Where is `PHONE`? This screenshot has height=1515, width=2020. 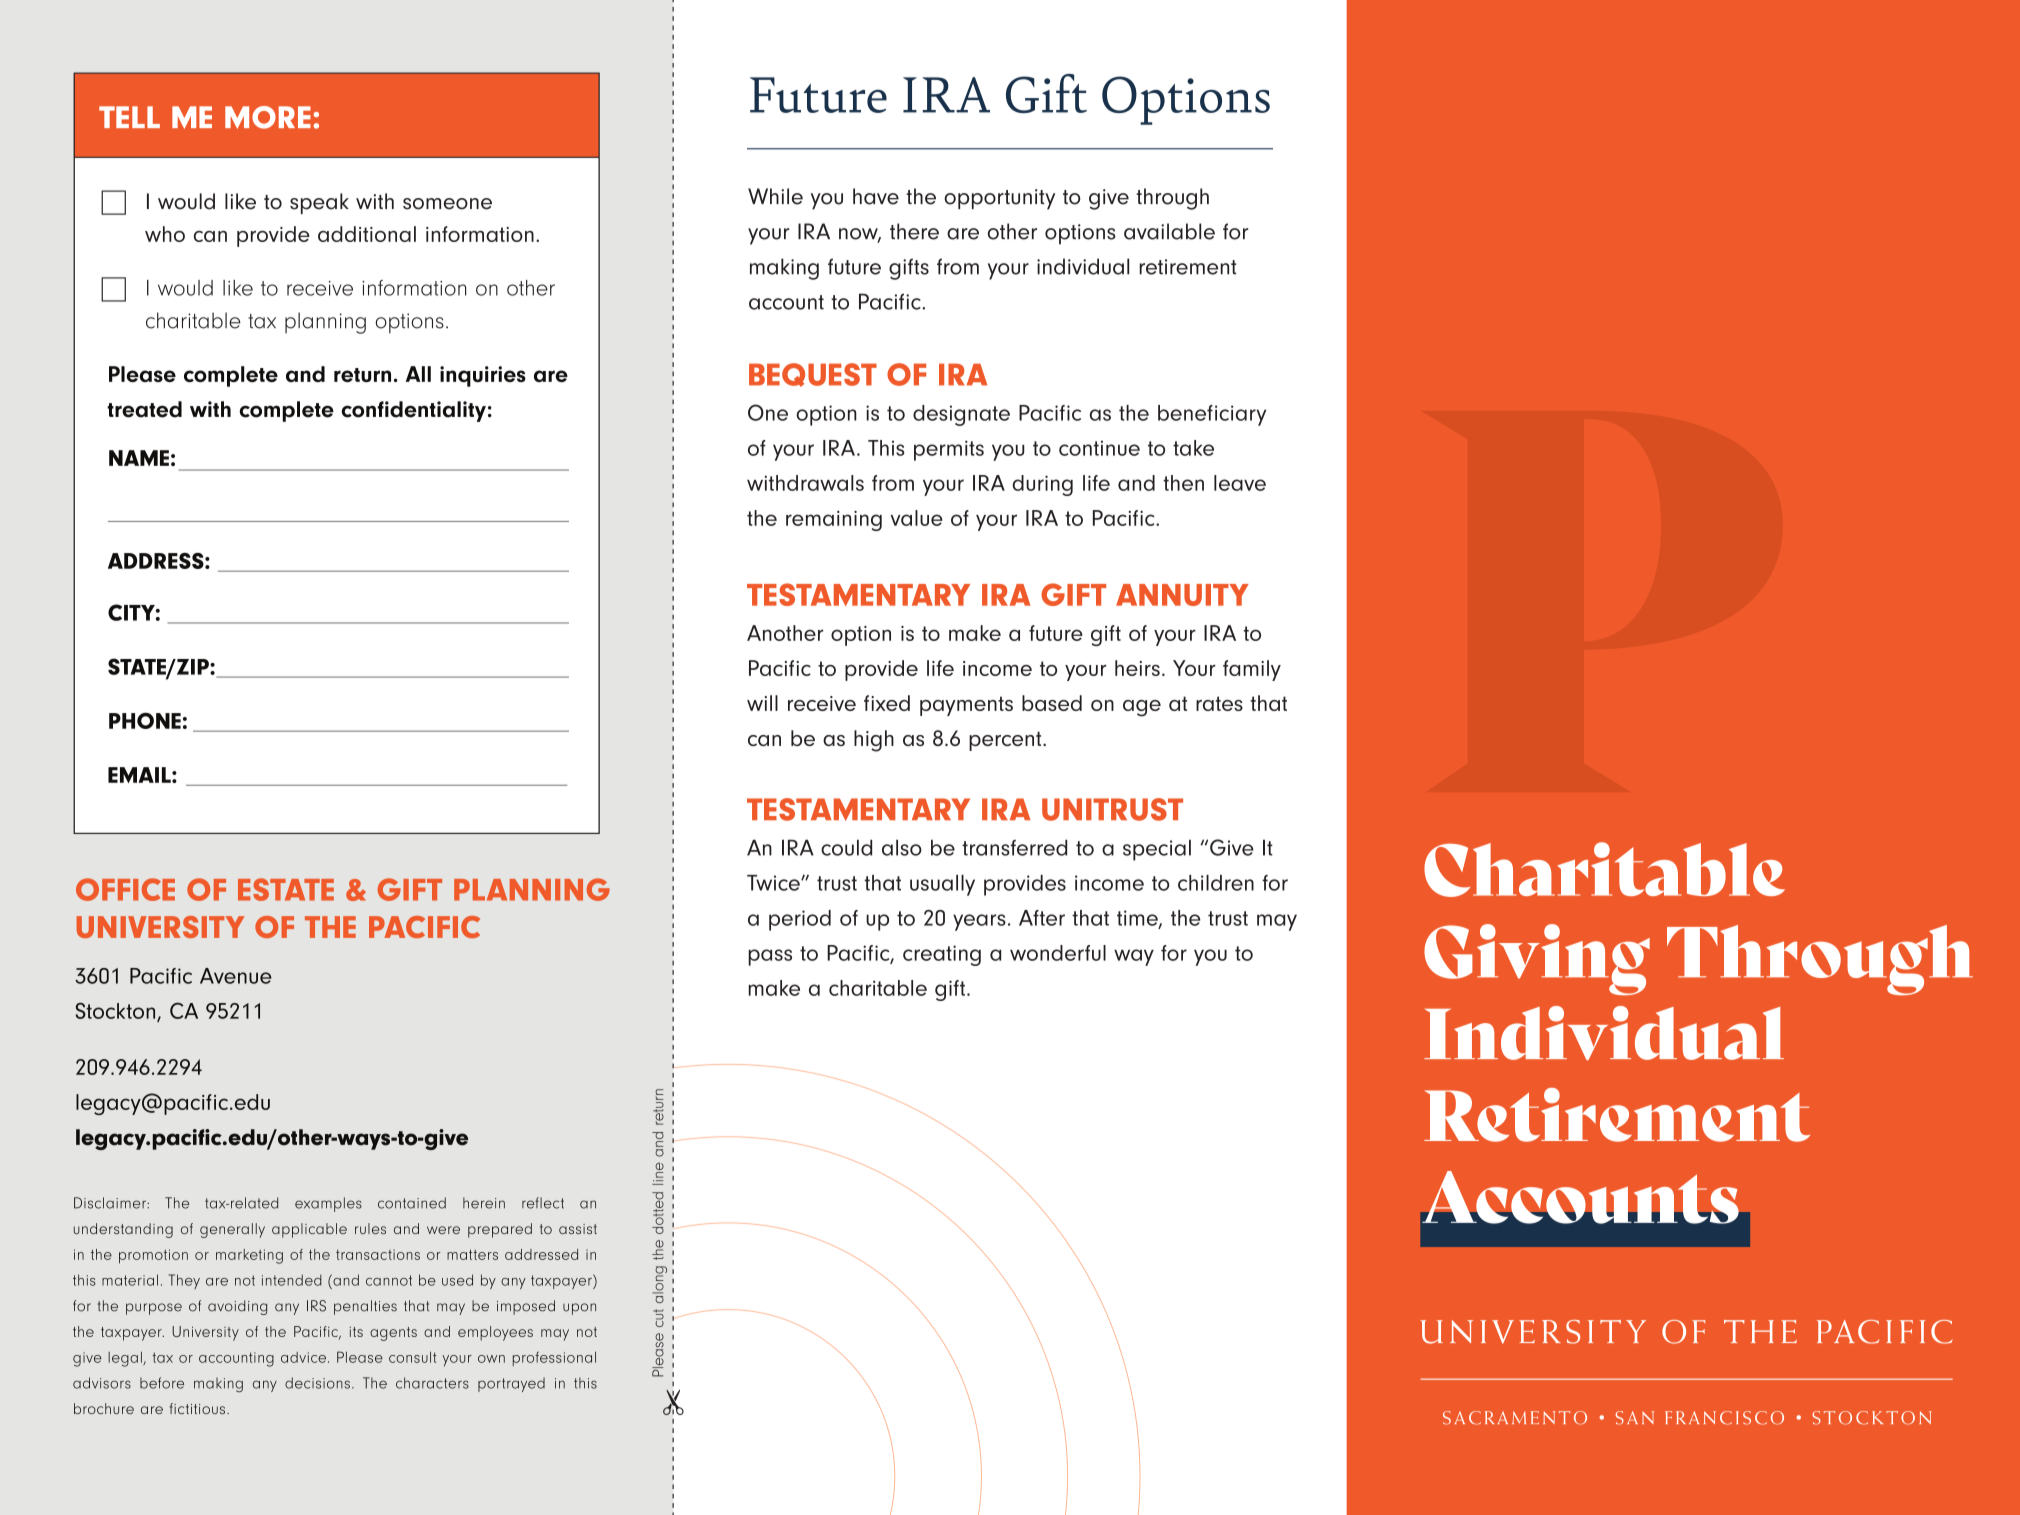 PHONE is located at coordinates (145, 721).
